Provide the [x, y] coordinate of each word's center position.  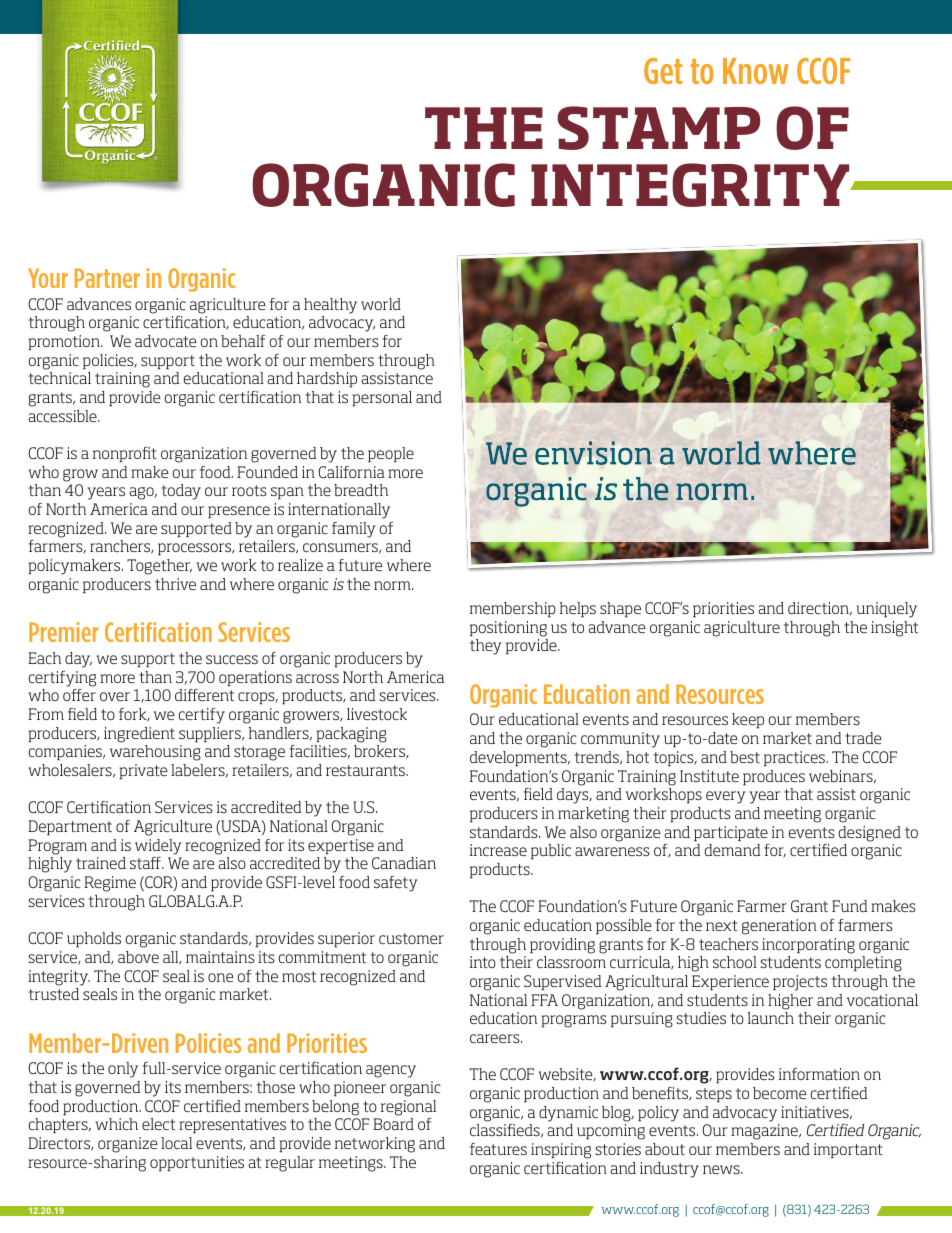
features [498, 1149]
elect [158, 1124]
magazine [765, 1132]
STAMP [659, 128]
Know [756, 71]
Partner [107, 278]
